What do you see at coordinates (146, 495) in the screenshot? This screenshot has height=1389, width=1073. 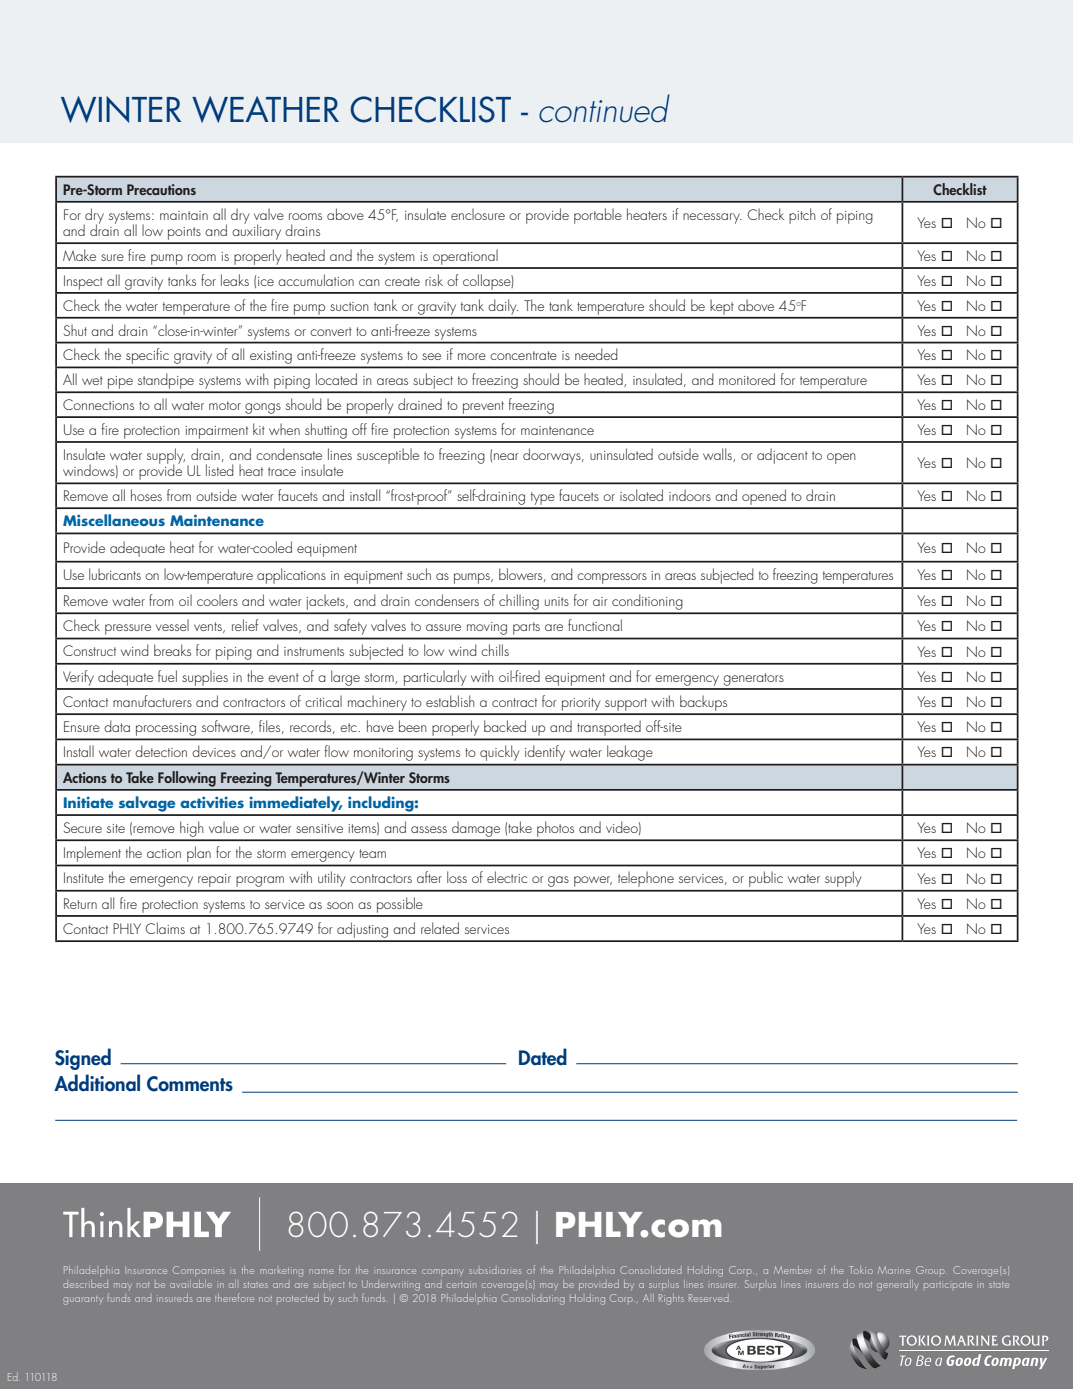 I see `hoses` at bounding box center [146, 495].
